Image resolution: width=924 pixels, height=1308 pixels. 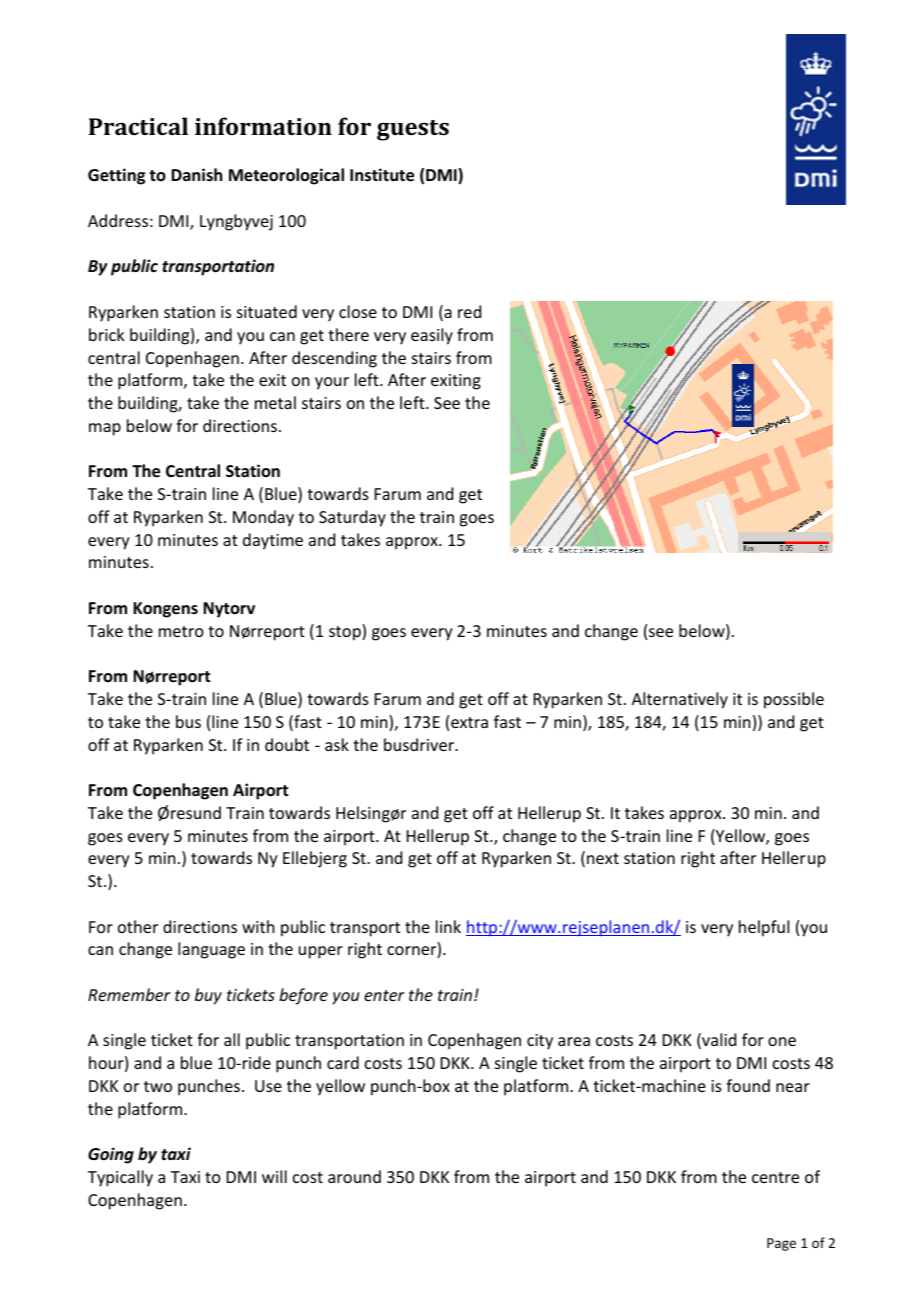 I want to click on extra, so click(x=469, y=722).
